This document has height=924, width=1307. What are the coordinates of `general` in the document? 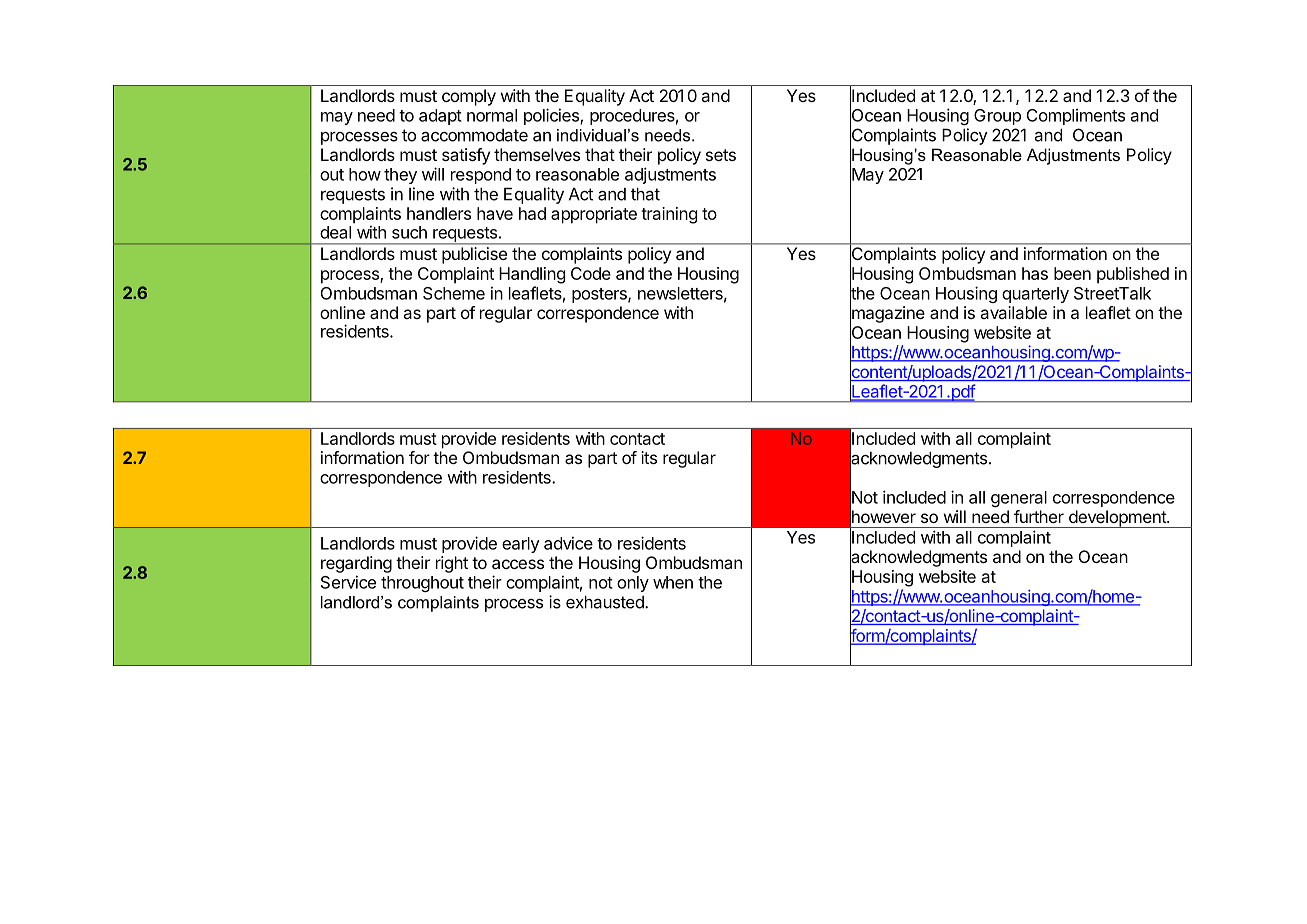 It's located at (1019, 499).
